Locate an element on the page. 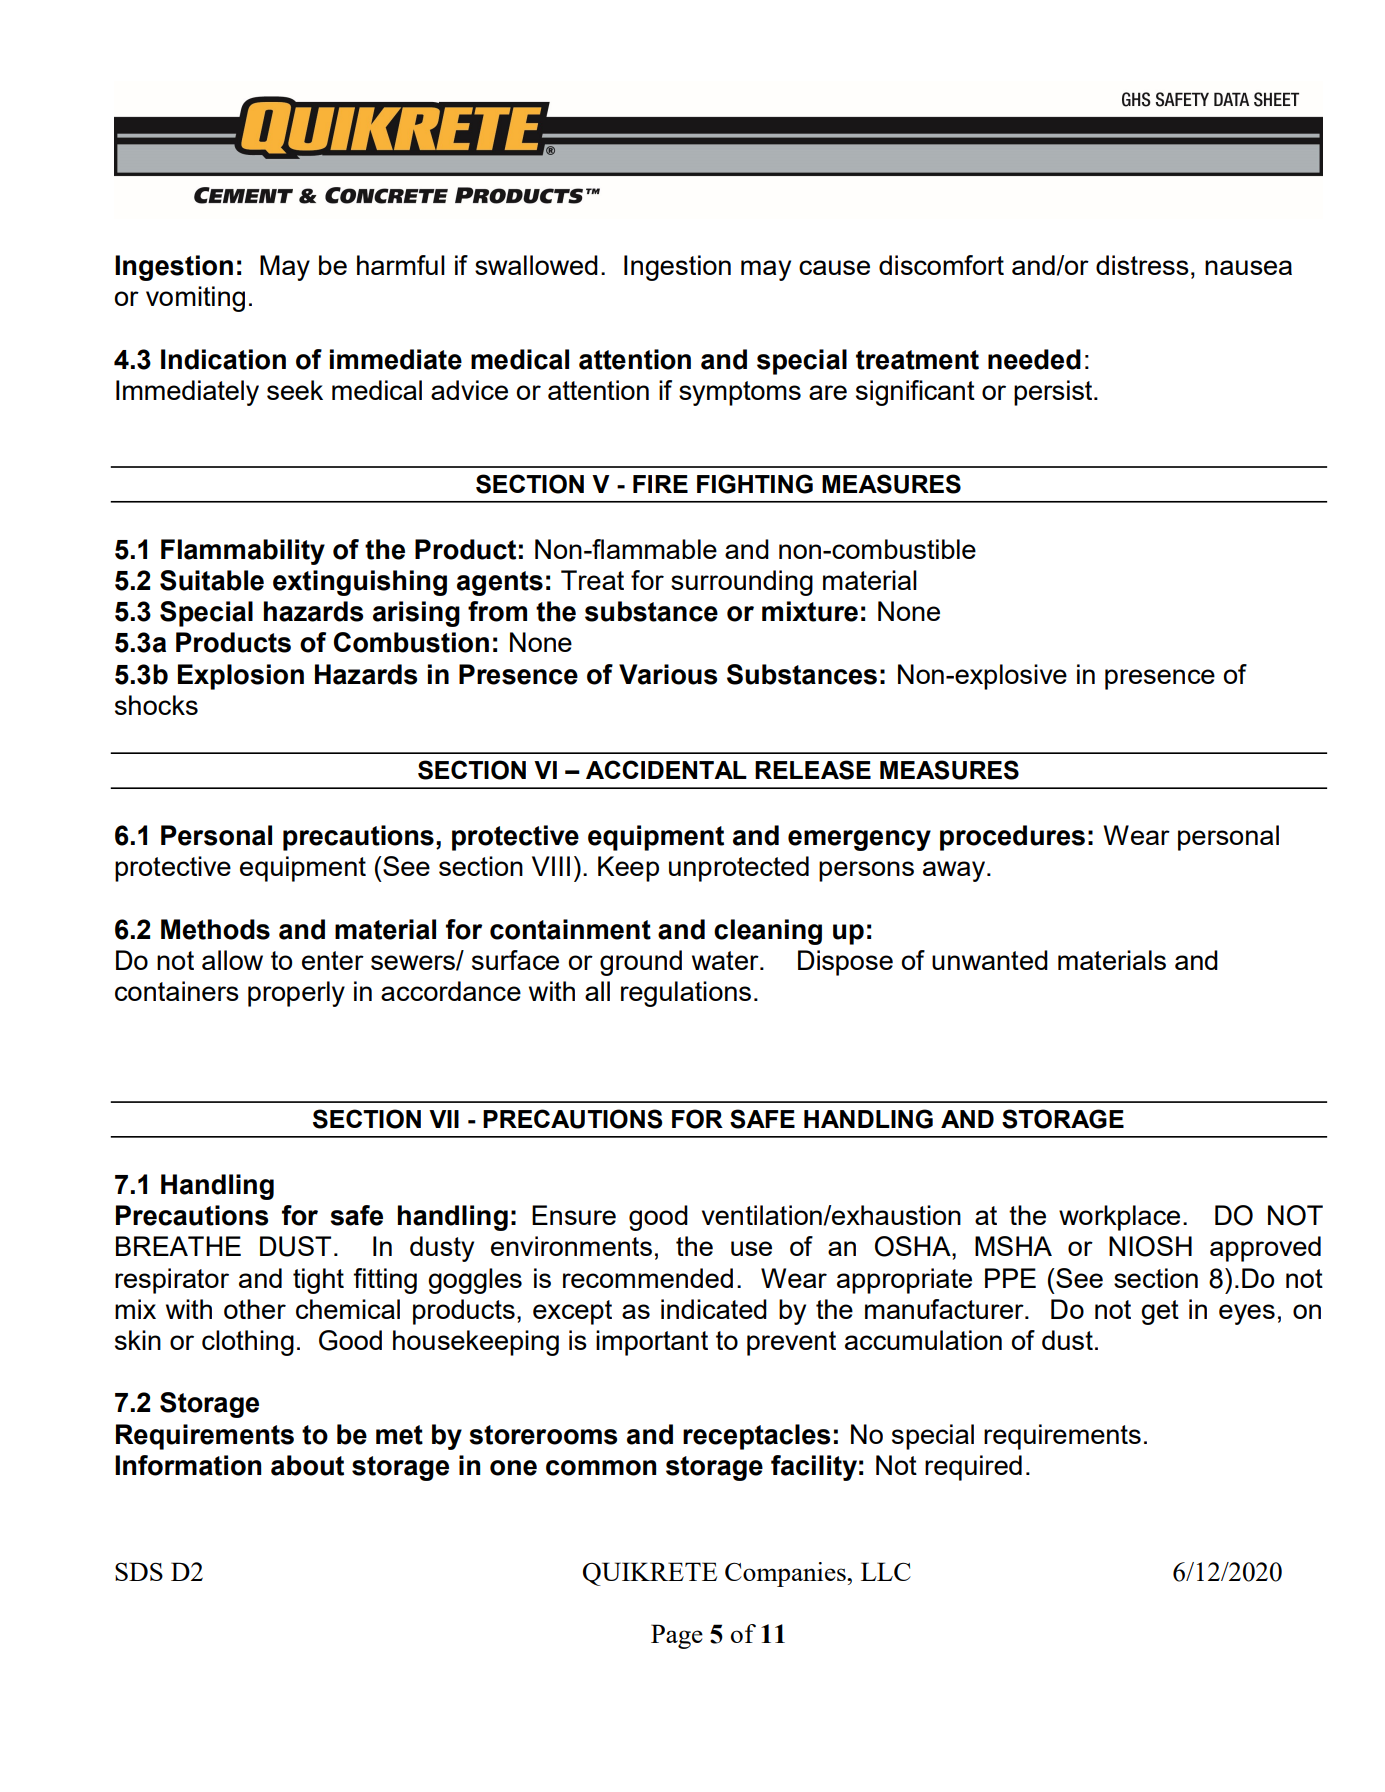  cause is located at coordinates (834, 267).
